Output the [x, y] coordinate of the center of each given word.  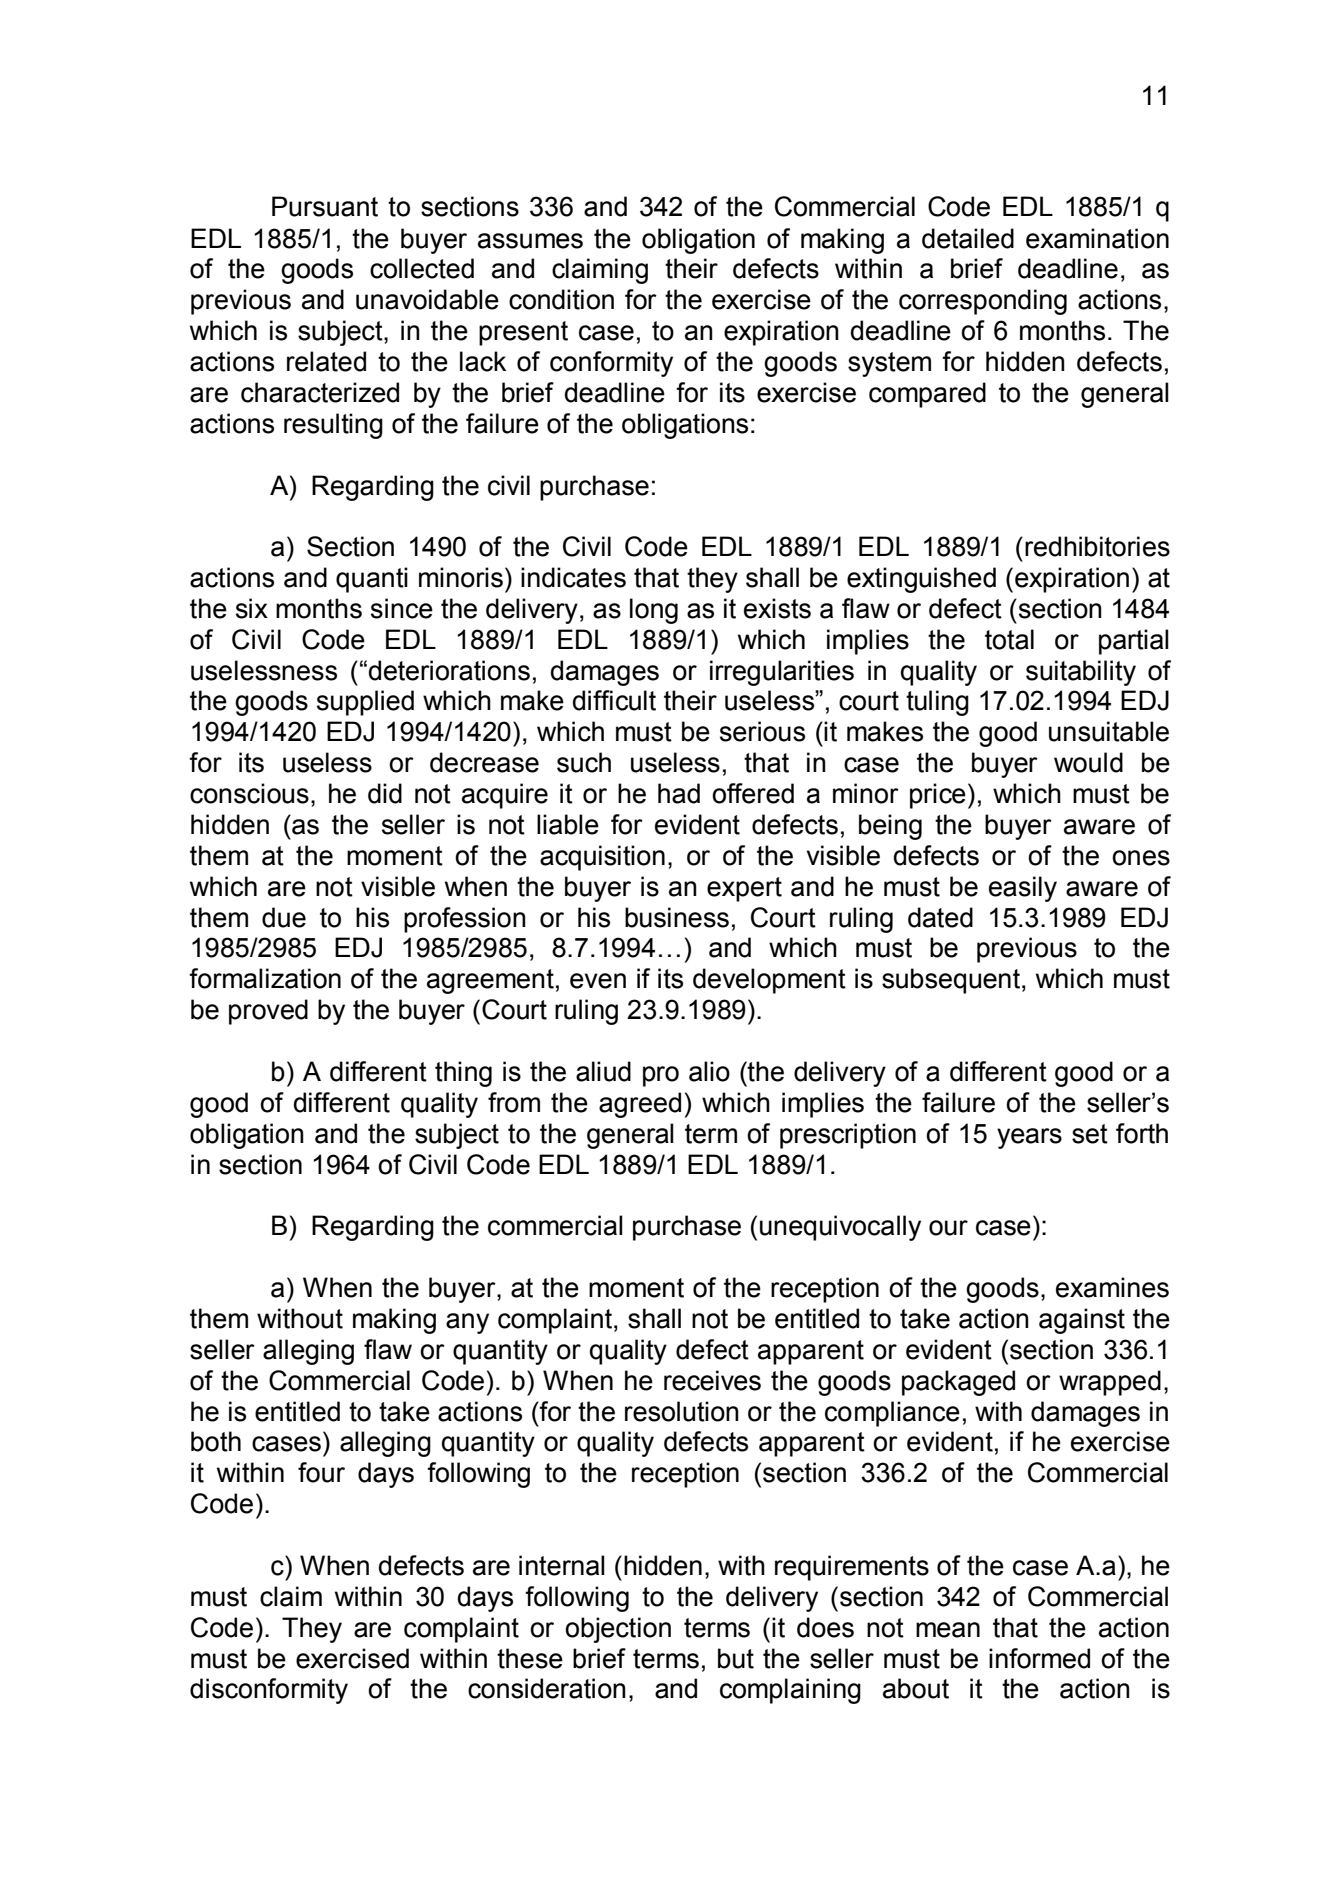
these [530, 1658]
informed [1039, 1658]
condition [561, 299]
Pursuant [325, 206]
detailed [968, 238]
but [736, 1658]
